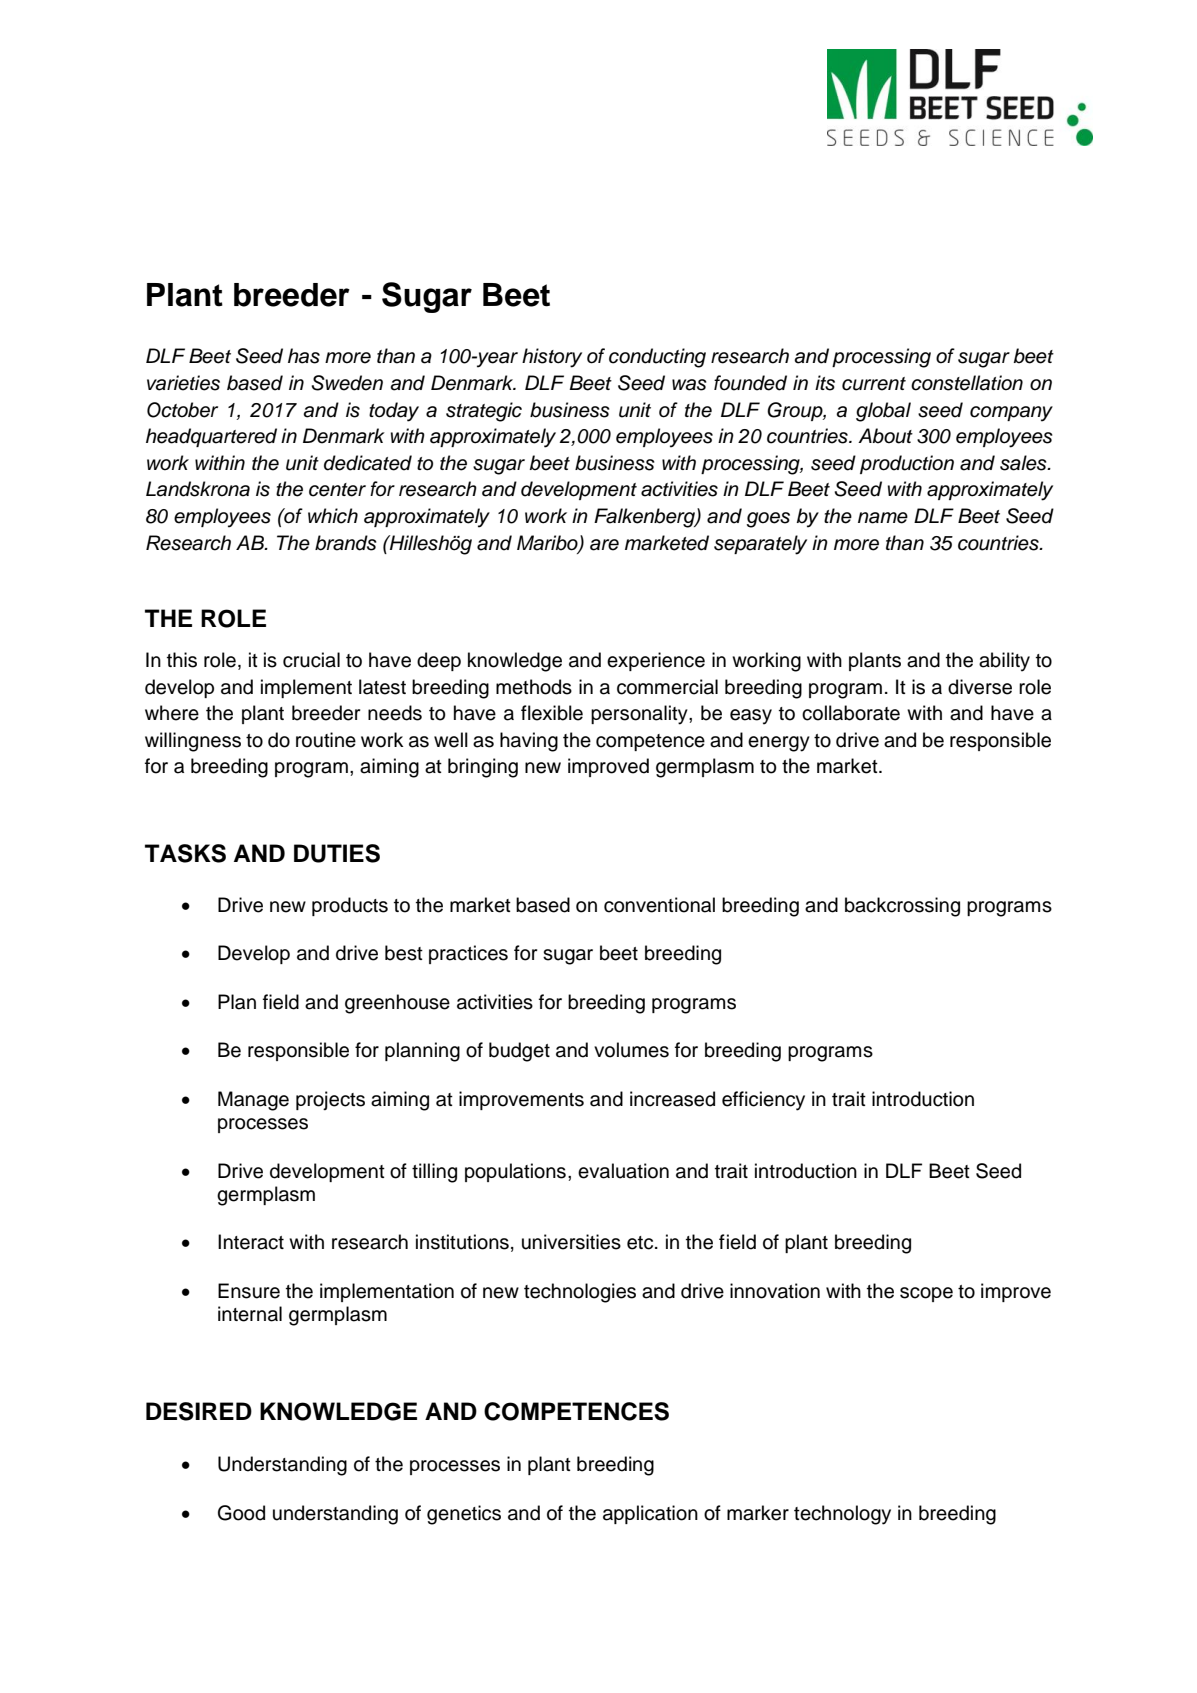  Describe the element at coordinates (251, 1242) in the screenshot. I see `Interact` at that location.
